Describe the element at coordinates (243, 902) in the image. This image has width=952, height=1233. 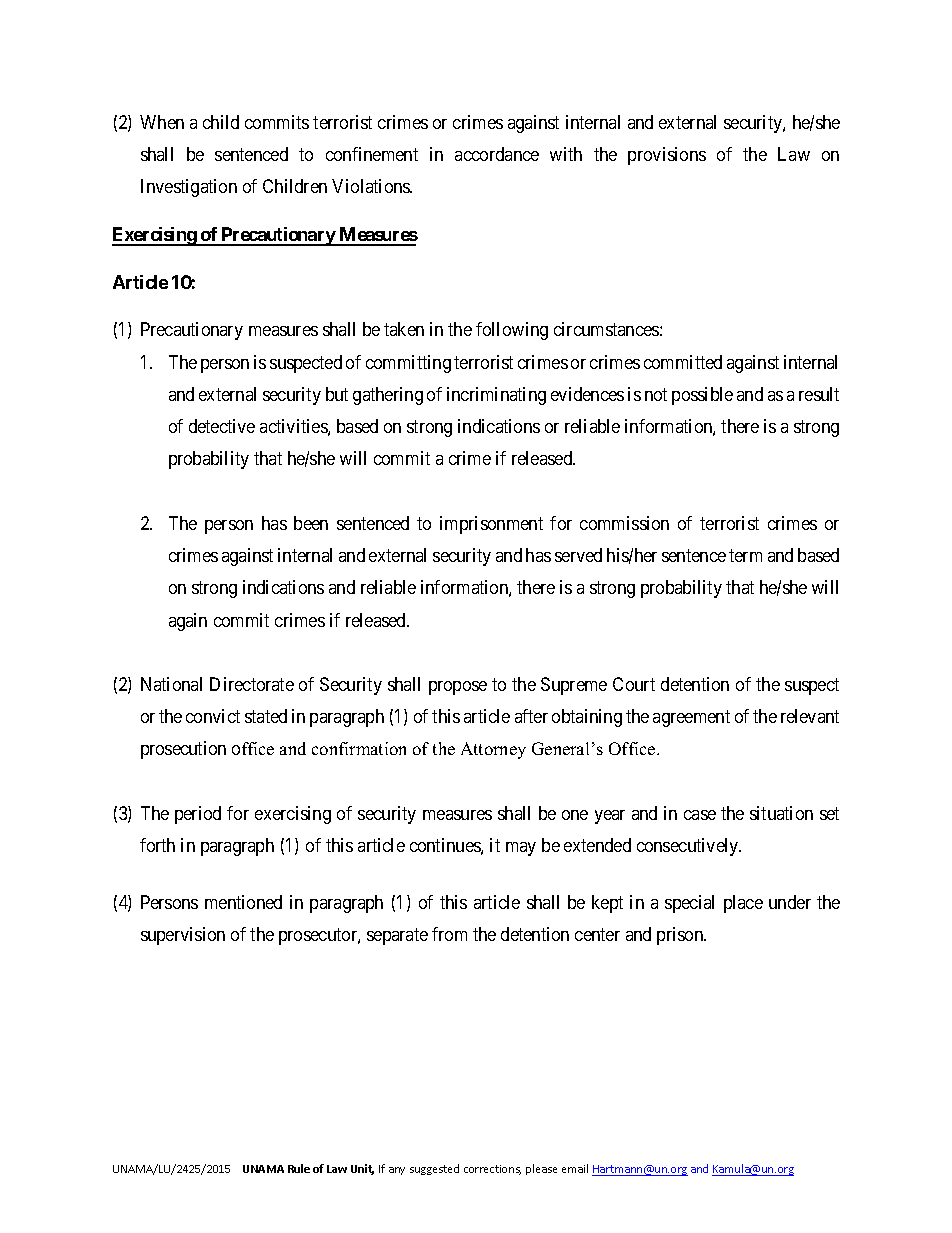
I see `mentioned` at that location.
